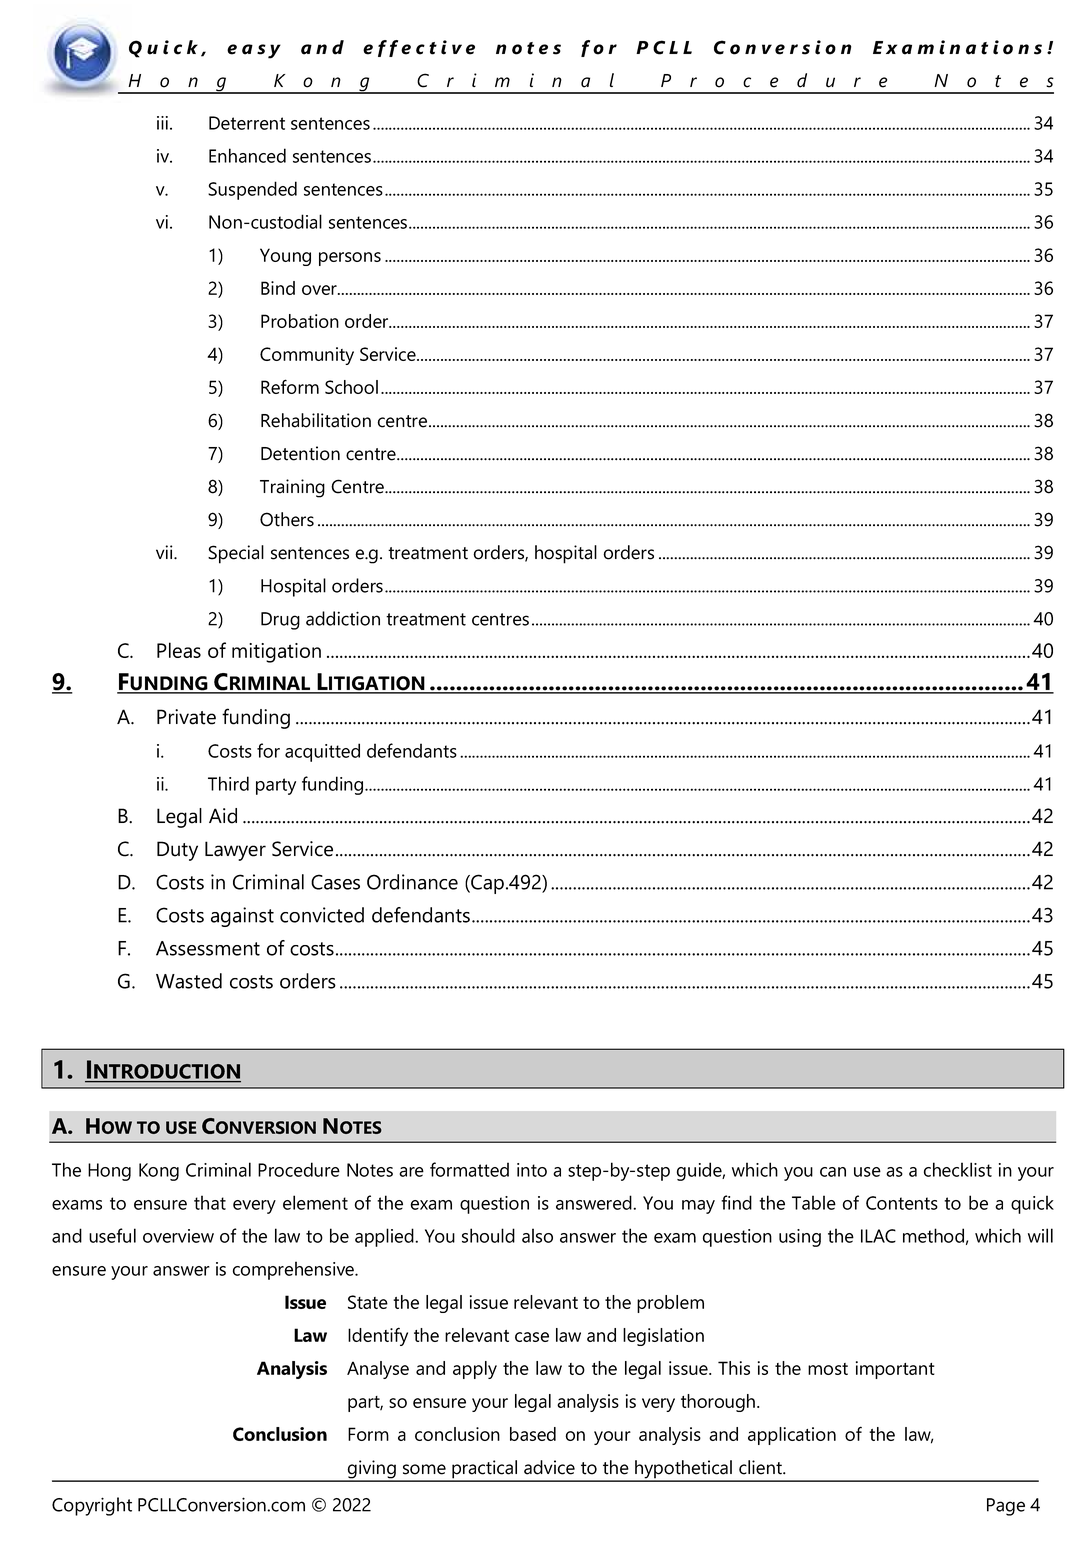  I want to click on checklist, so click(958, 1169).
